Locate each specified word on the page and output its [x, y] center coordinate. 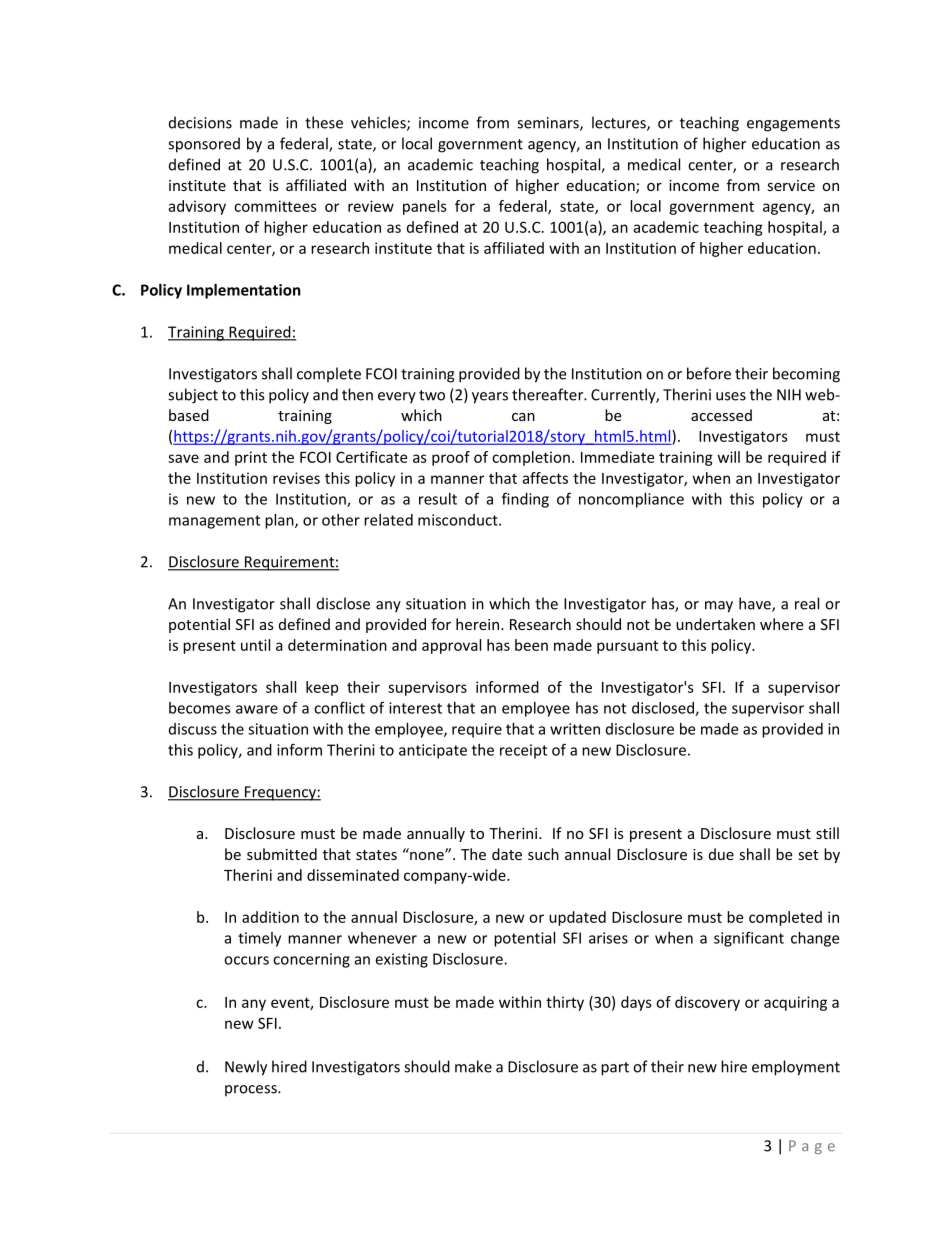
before [709, 373]
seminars [549, 124]
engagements [793, 125]
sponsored [204, 145]
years [490, 398]
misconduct [459, 520]
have [756, 604]
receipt [523, 751]
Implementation [244, 291]
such [543, 854]
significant [749, 939]
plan [280, 521]
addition [270, 917]
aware [257, 709]
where [781, 624]
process [252, 1091]
